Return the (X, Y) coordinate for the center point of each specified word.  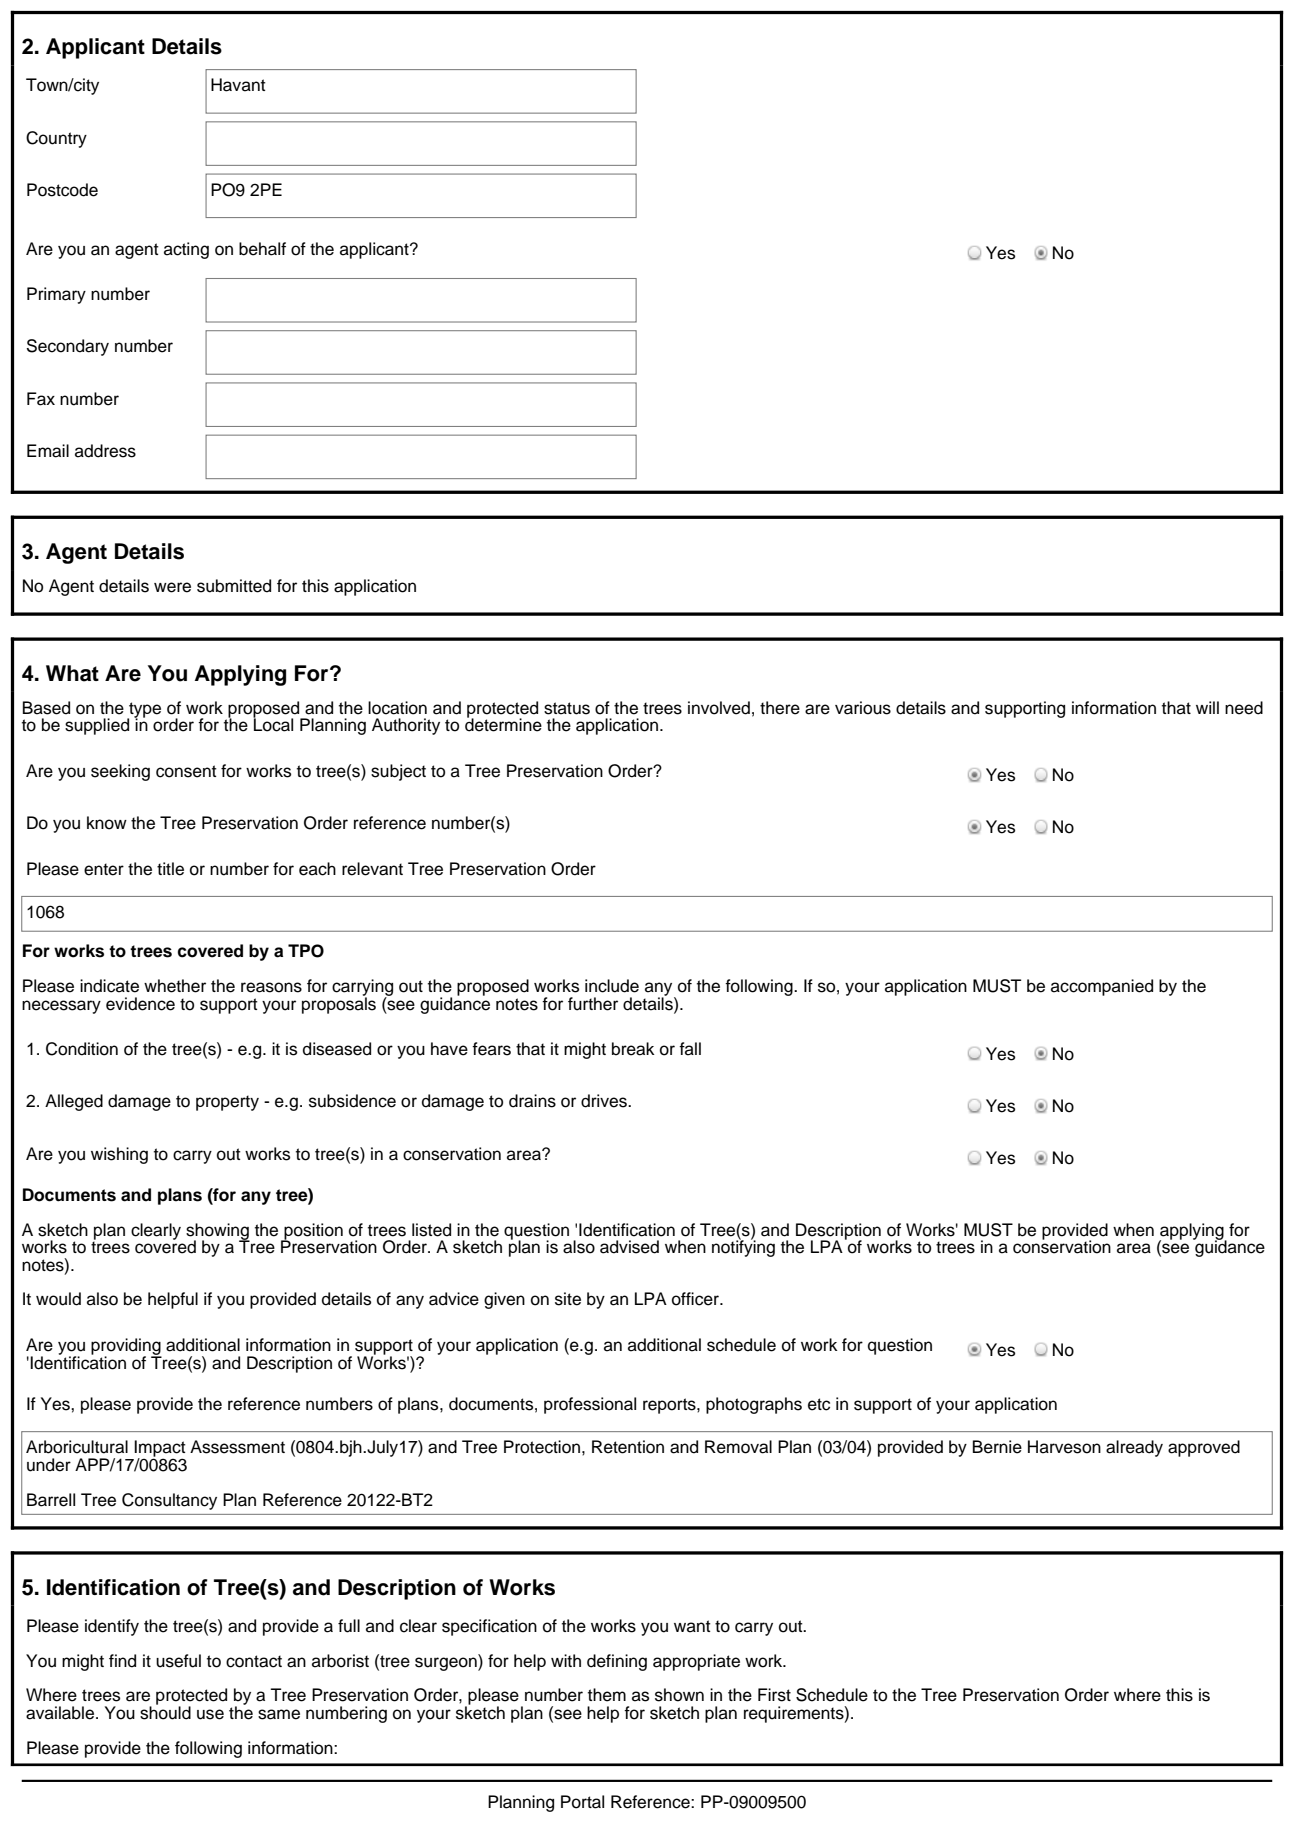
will (1207, 707)
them (607, 1695)
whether (175, 986)
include (612, 986)
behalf (262, 249)
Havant (238, 85)
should (165, 1712)
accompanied (1102, 987)
